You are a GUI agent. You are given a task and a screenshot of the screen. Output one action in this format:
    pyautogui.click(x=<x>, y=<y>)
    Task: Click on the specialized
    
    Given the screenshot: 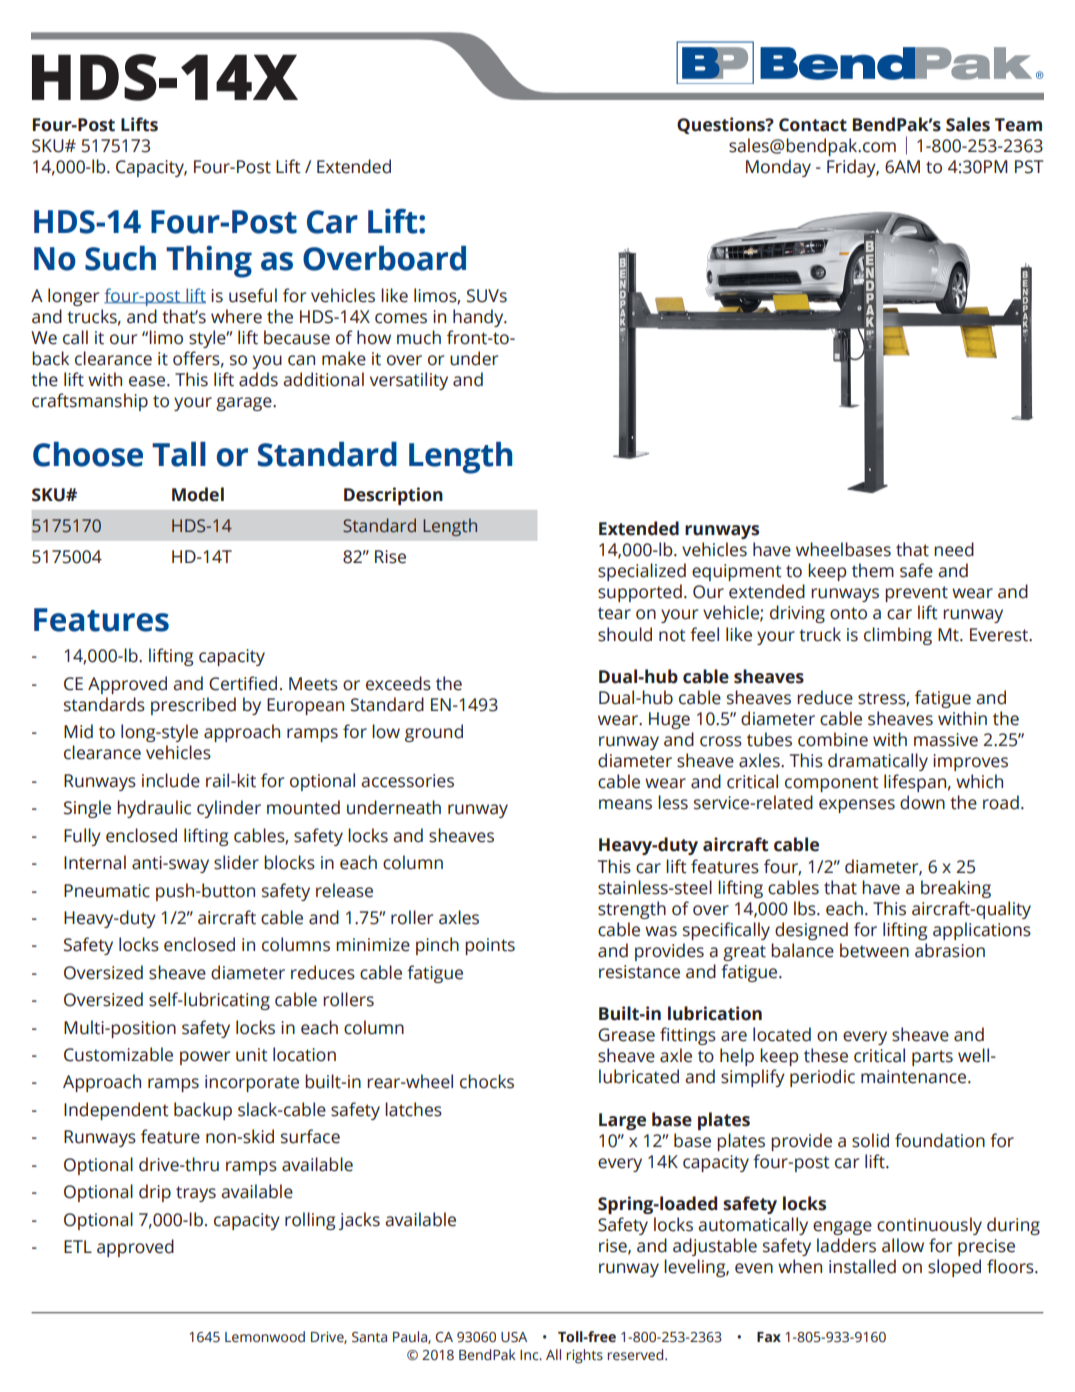 What is the action you would take?
    pyautogui.click(x=642, y=572)
